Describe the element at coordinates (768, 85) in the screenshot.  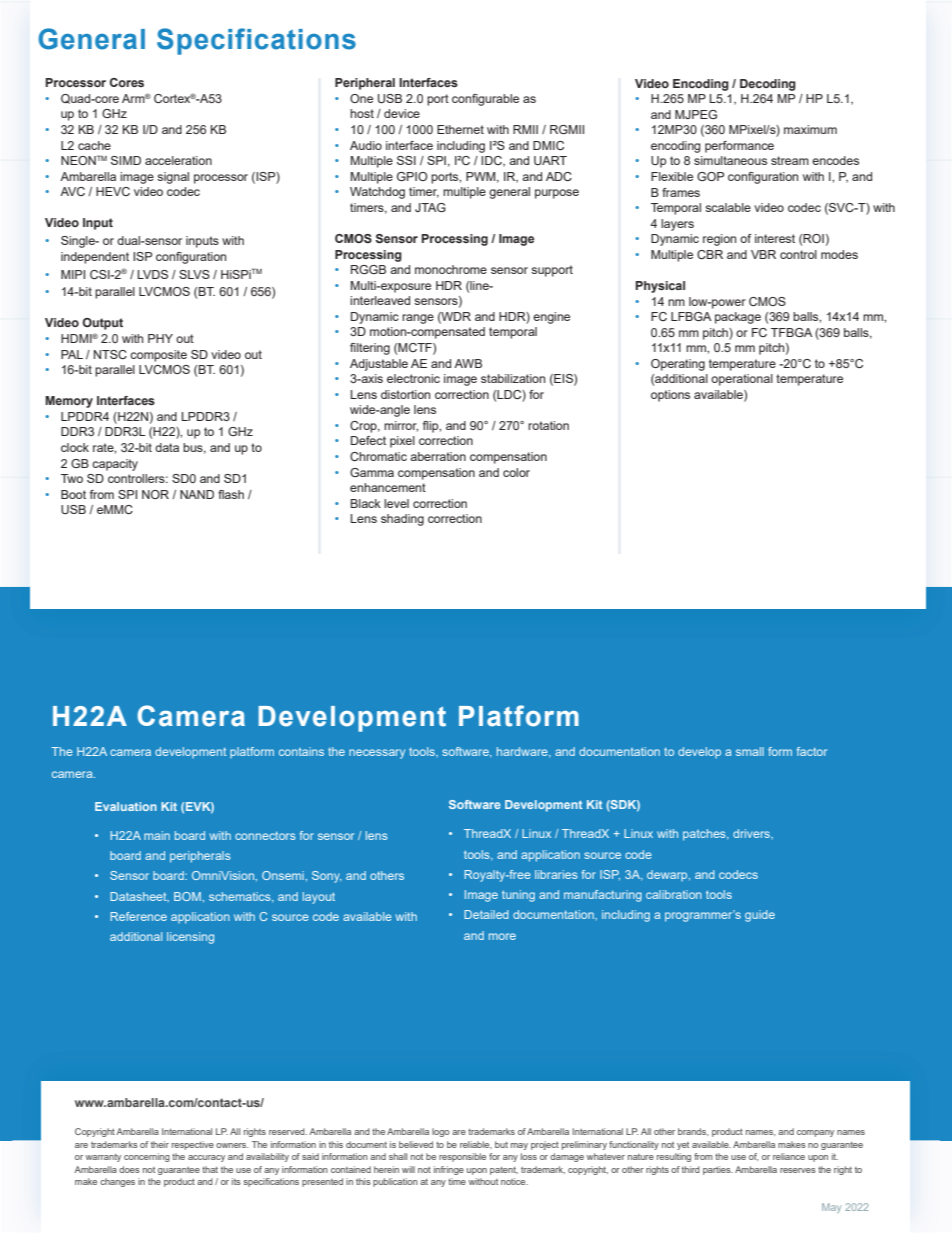
I see `Decoding` at that location.
